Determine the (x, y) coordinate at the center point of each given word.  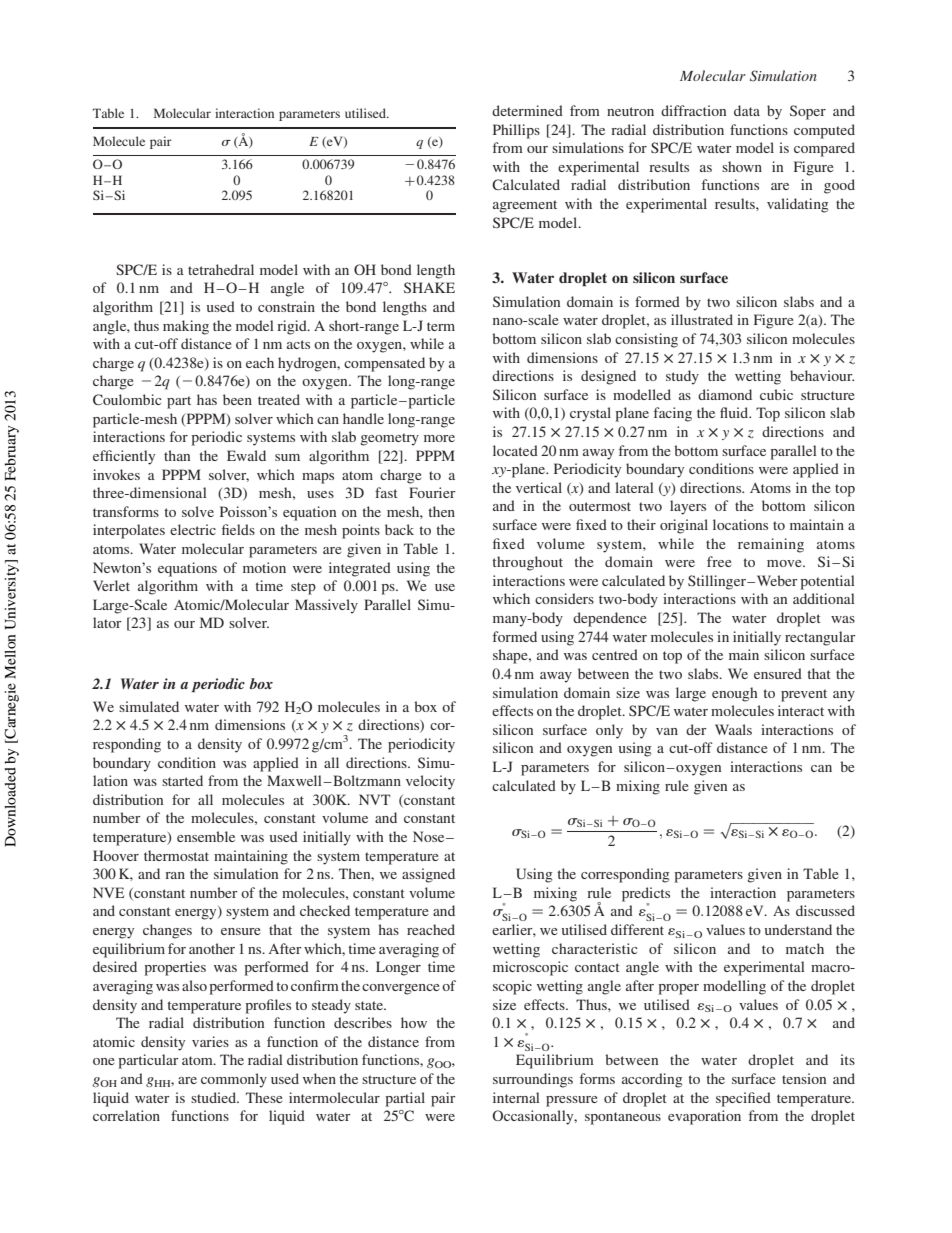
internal (516, 1097)
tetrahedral (221, 269)
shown (742, 166)
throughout (528, 563)
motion (264, 567)
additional (824, 598)
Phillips (516, 131)
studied (214, 1097)
